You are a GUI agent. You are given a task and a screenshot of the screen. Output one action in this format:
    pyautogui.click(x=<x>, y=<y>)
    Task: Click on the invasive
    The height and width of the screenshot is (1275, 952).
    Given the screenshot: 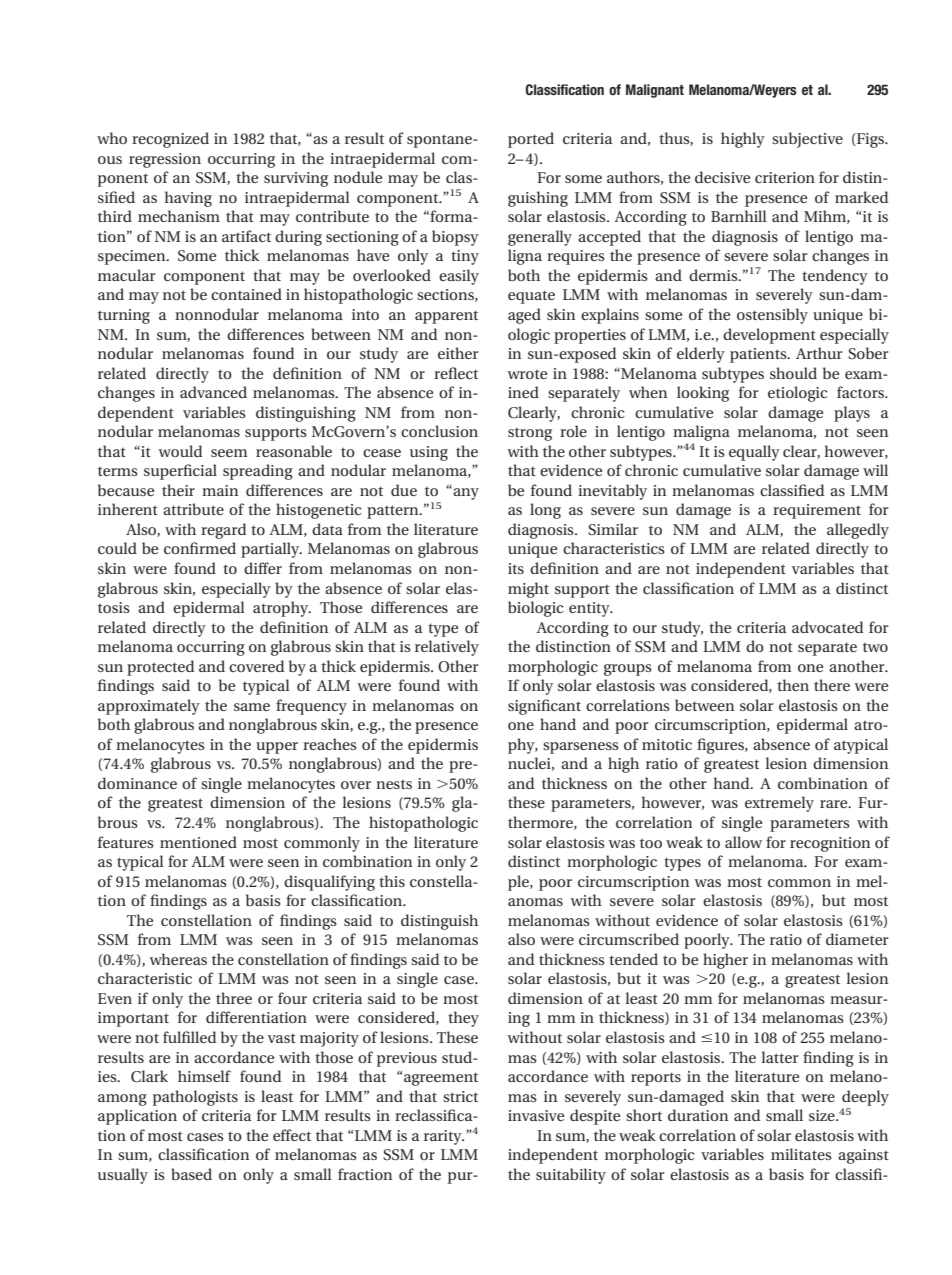 What is the action you would take?
    pyautogui.click(x=536, y=1115)
